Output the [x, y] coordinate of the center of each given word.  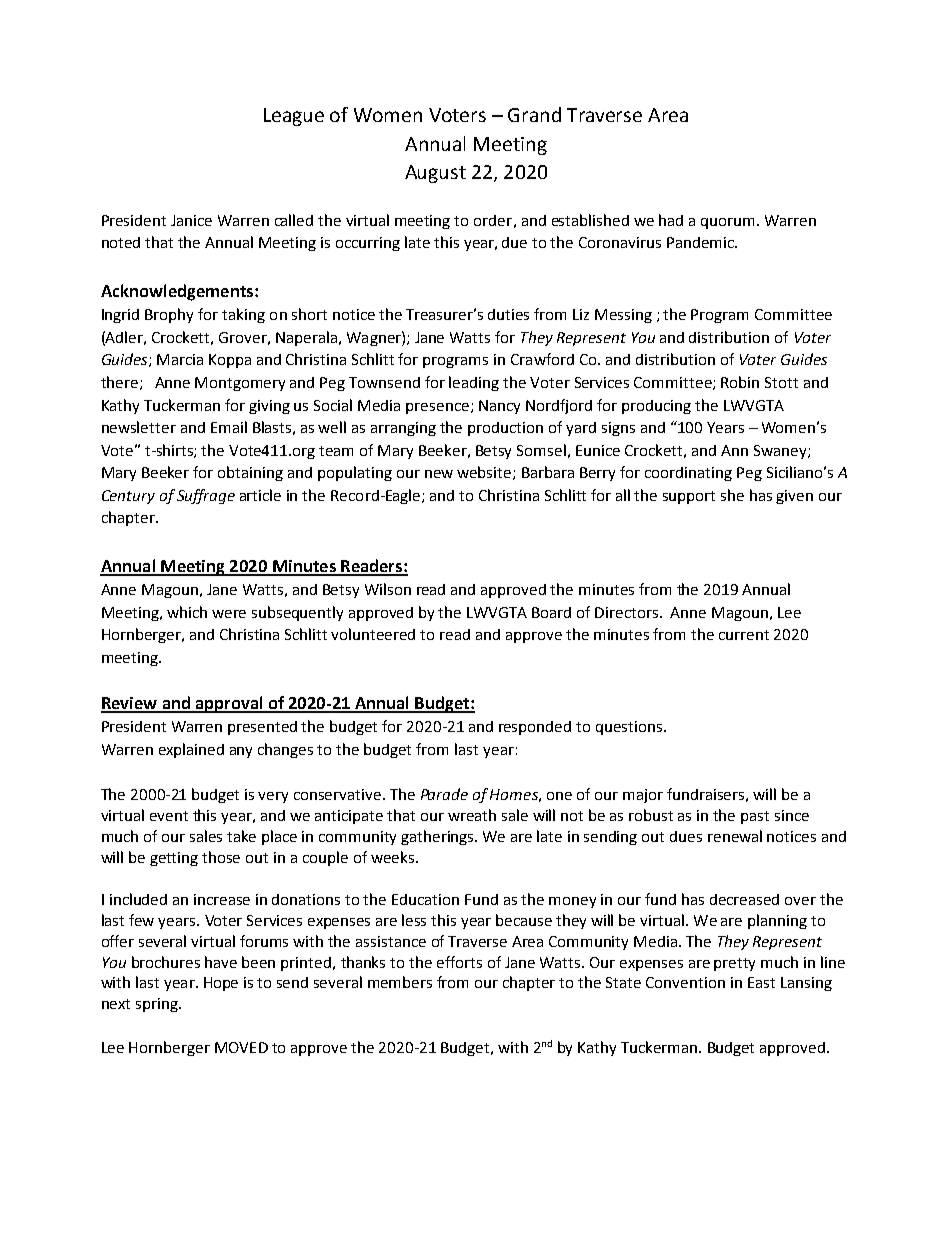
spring [158, 1005]
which [187, 612]
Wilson [388, 589]
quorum [727, 223]
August [435, 174]
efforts [459, 962]
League [294, 117]
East [761, 982]
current [744, 635]
